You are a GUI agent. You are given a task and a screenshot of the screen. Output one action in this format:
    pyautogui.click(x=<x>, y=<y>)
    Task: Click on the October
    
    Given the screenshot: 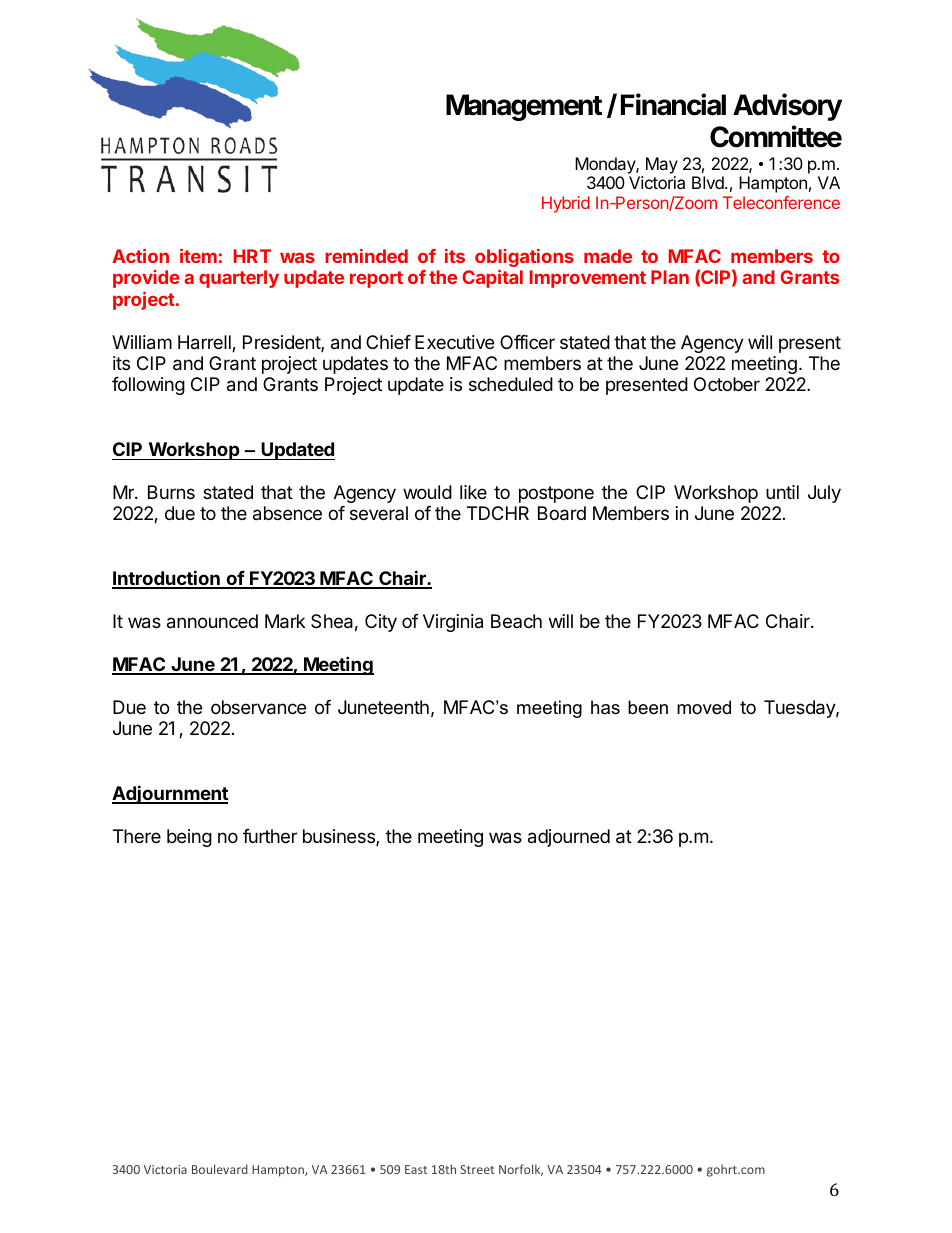 What is the action you would take?
    pyautogui.click(x=727, y=384)
